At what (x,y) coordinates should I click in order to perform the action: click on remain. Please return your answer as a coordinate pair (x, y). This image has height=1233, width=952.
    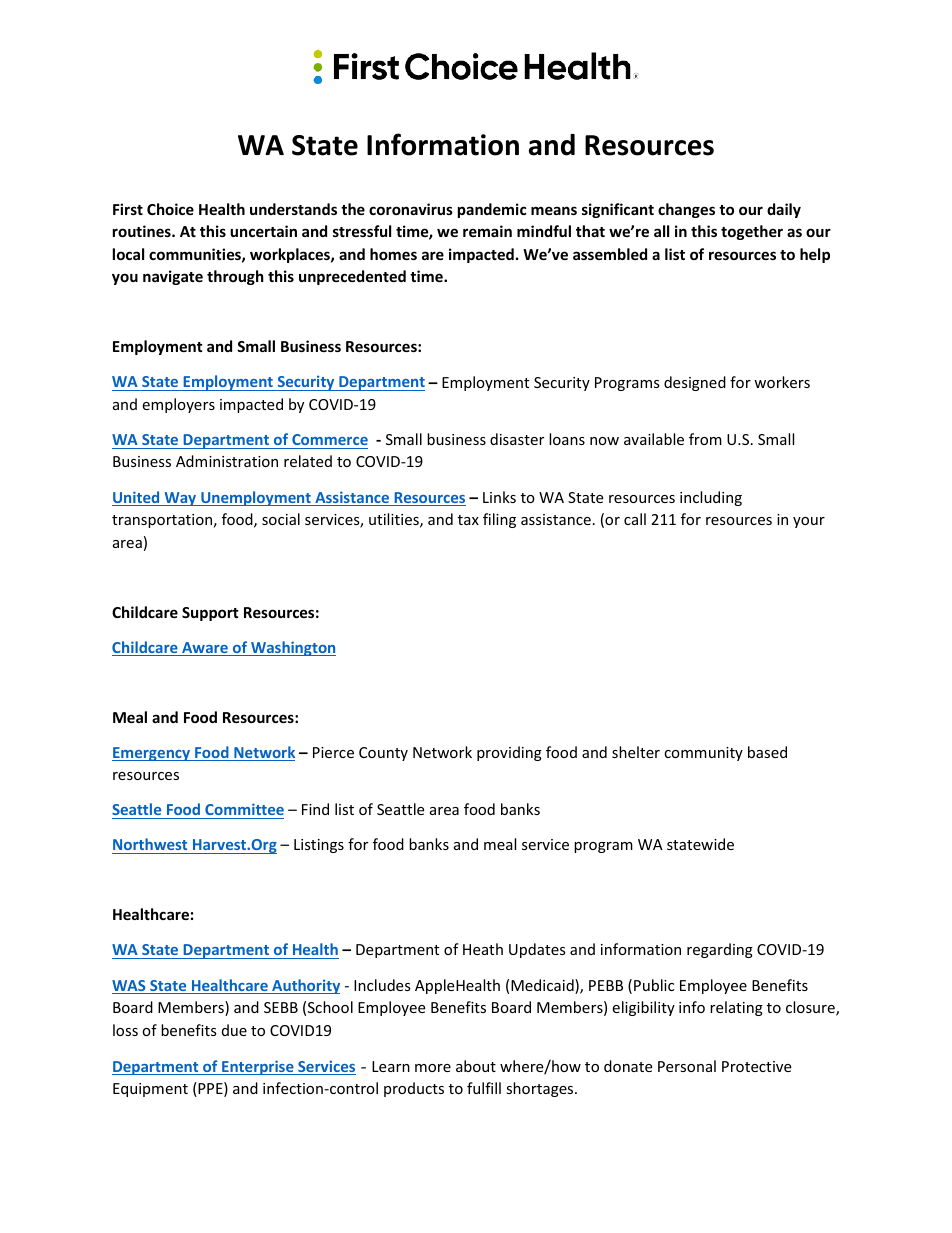
    Looking at the image, I should click on (487, 231).
